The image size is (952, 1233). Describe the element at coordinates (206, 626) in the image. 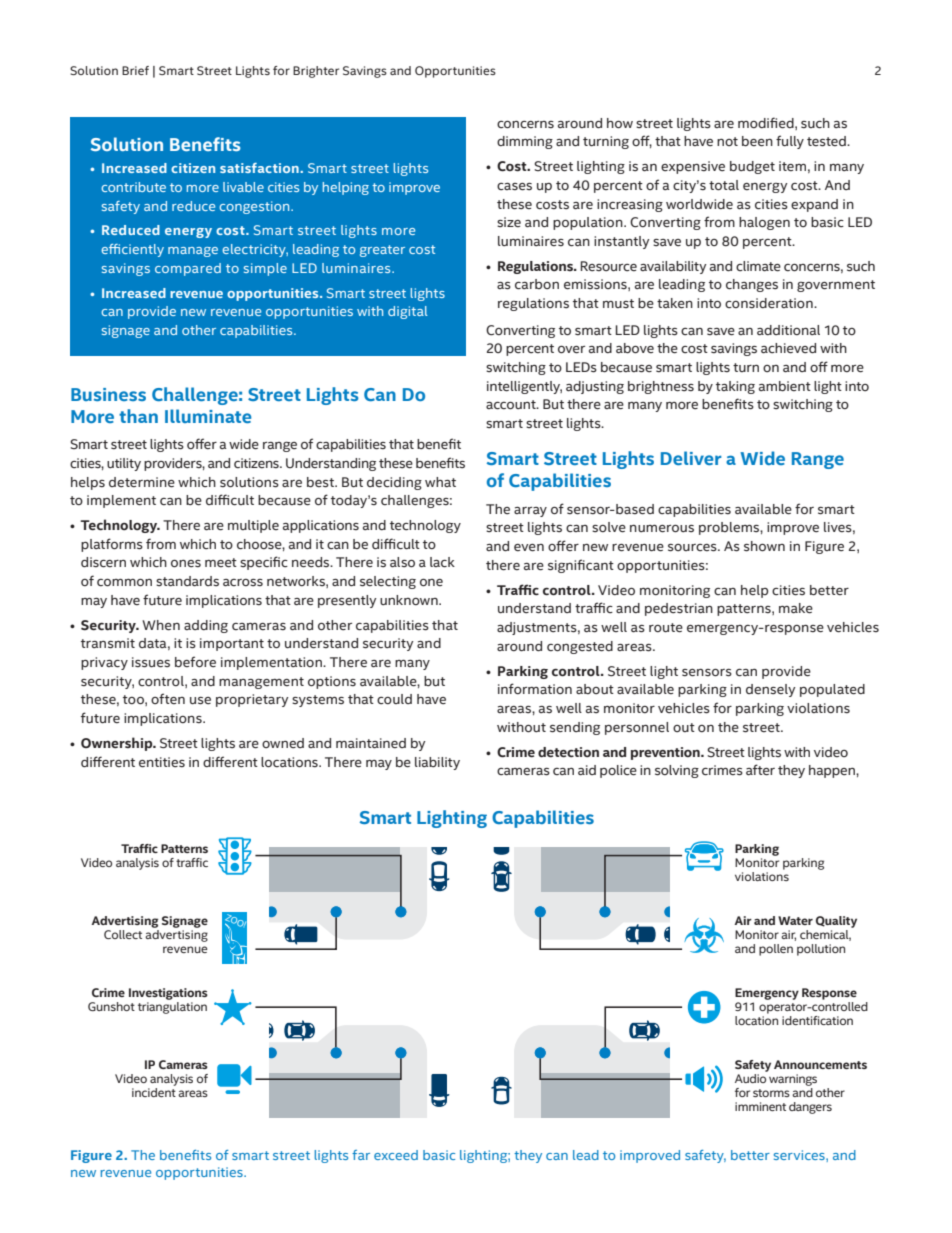

I see `adding` at that location.
